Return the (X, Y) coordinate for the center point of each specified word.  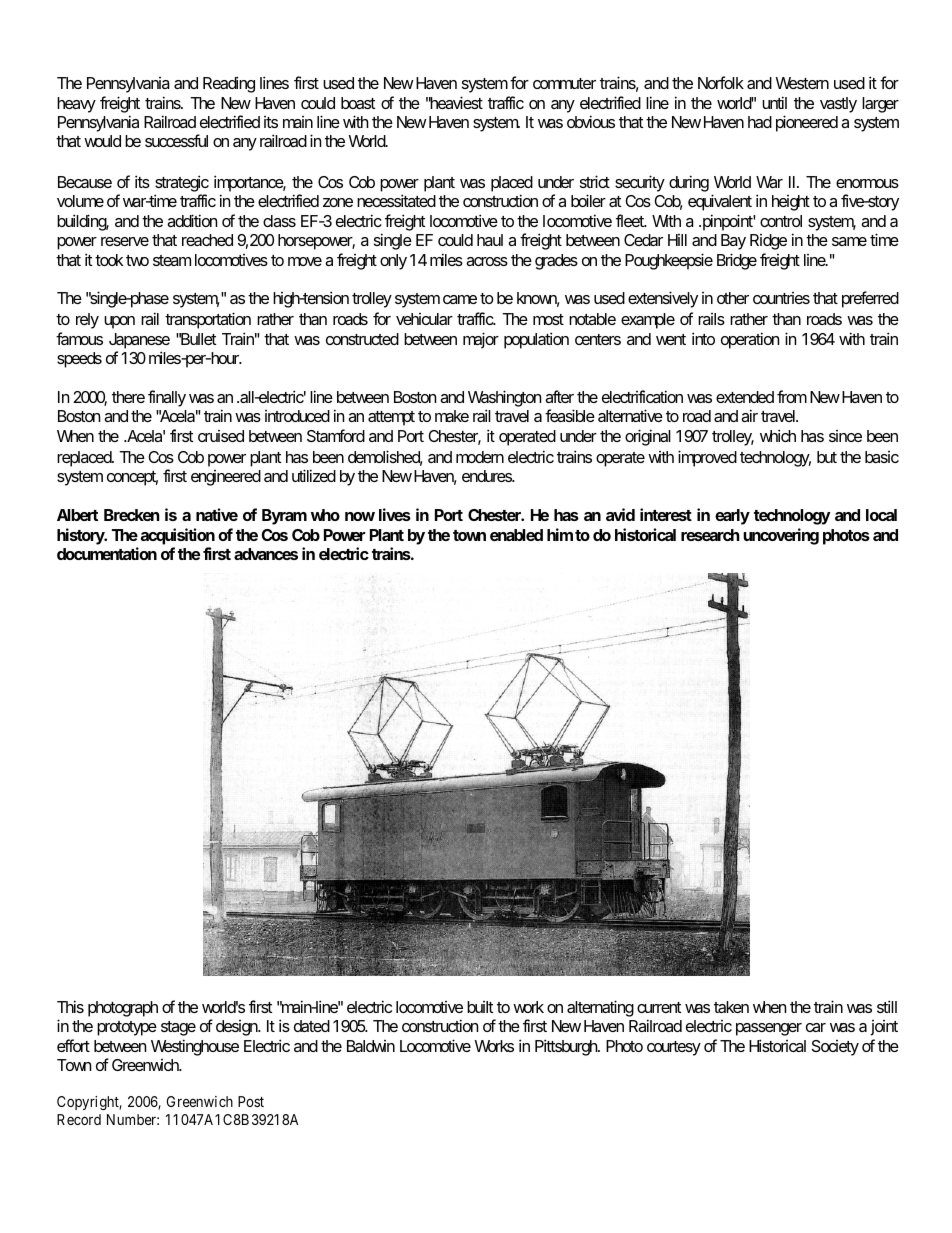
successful (176, 140)
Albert (77, 515)
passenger (769, 1029)
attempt (391, 418)
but (827, 457)
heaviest (456, 102)
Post (251, 1101)
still (887, 1006)
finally (167, 398)
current (659, 1007)
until (774, 102)
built (480, 1007)
